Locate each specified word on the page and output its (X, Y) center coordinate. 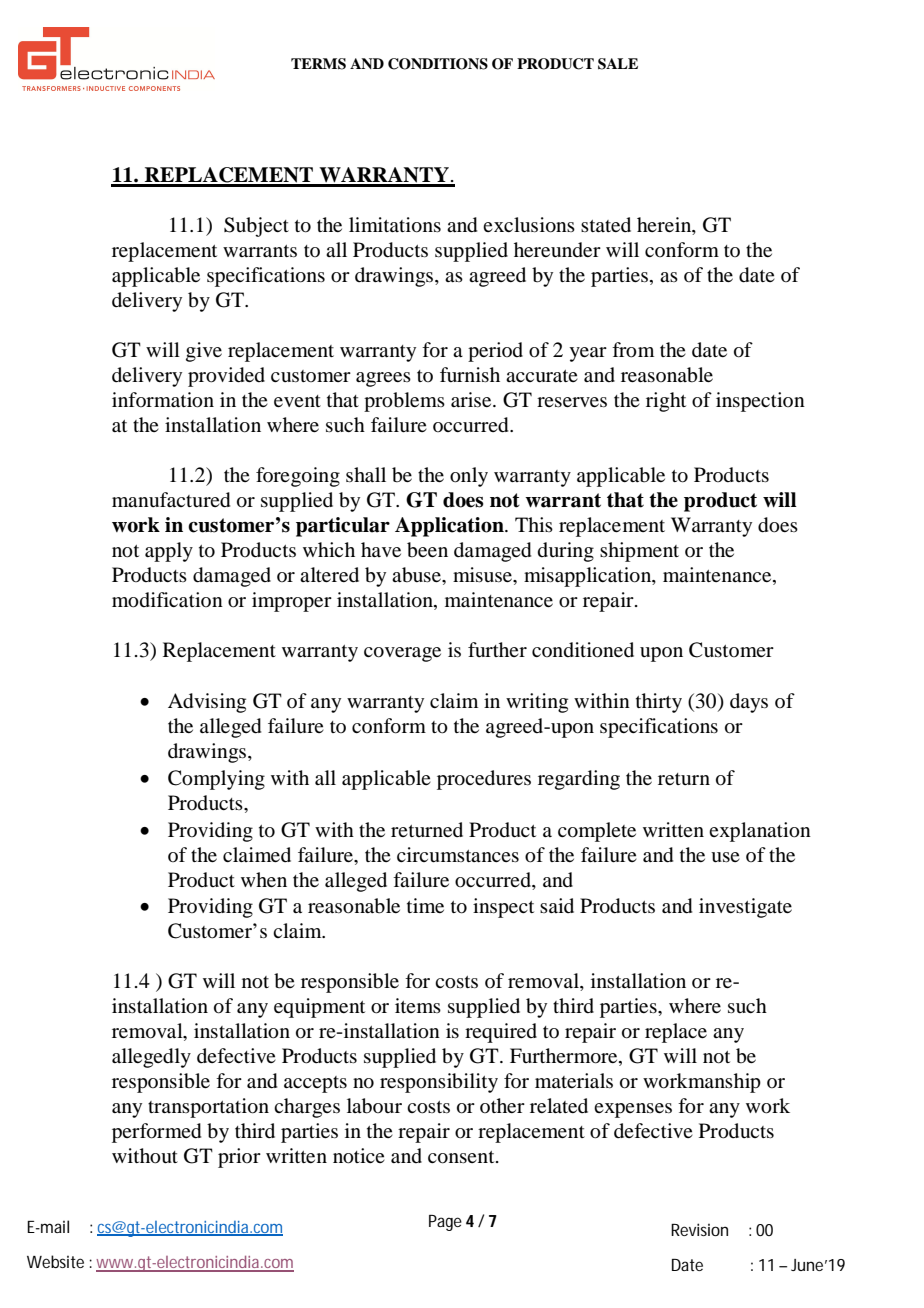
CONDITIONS (438, 64)
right (666, 402)
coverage (402, 654)
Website (55, 1261)
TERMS (318, 64)
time (425, 905)
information (163, 400)
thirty (659, 703)
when (264, 879)
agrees (383, 379)
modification (167, 600)
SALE (618, 64)
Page (445, 1223)
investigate (745, 908)
